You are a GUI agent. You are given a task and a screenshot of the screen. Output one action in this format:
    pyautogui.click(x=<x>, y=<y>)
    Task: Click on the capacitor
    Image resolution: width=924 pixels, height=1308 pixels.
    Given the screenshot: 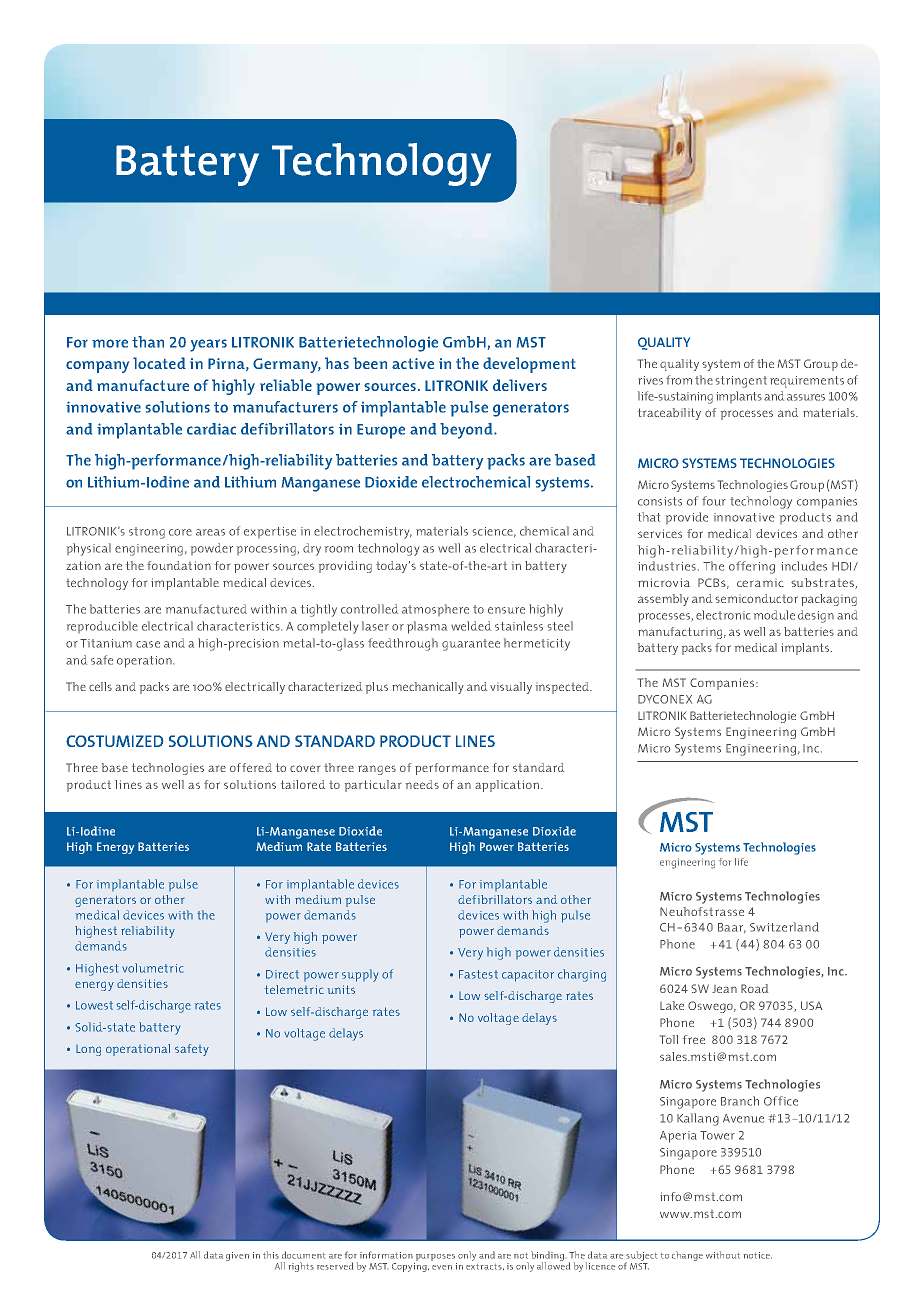 What is the action you would take?
    pyautogui.click(x=528, y=976)
